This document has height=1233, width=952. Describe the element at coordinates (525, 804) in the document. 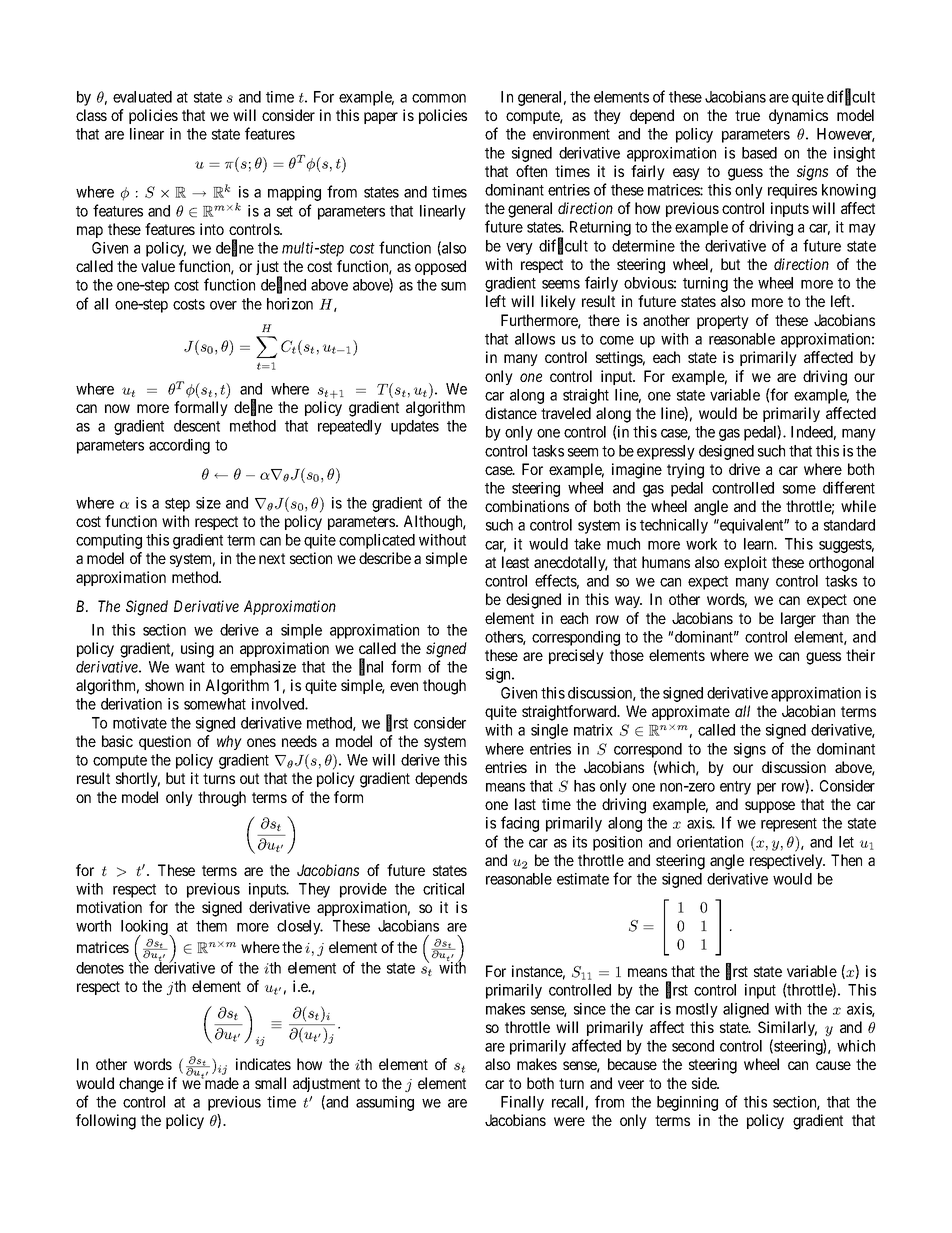

I see `last` at that location.
